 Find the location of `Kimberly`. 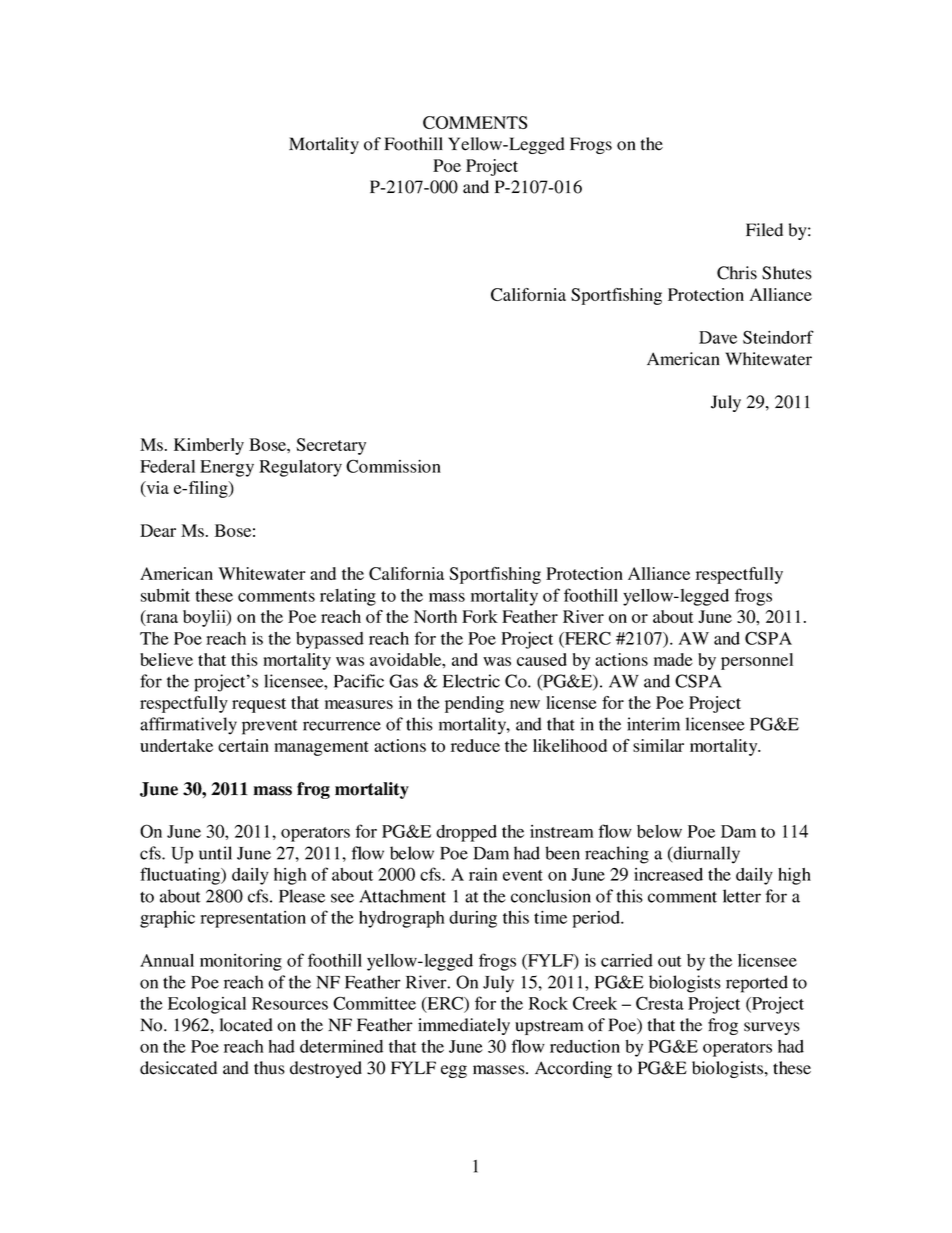

Kimberly is located at coordinates (209, 446).
